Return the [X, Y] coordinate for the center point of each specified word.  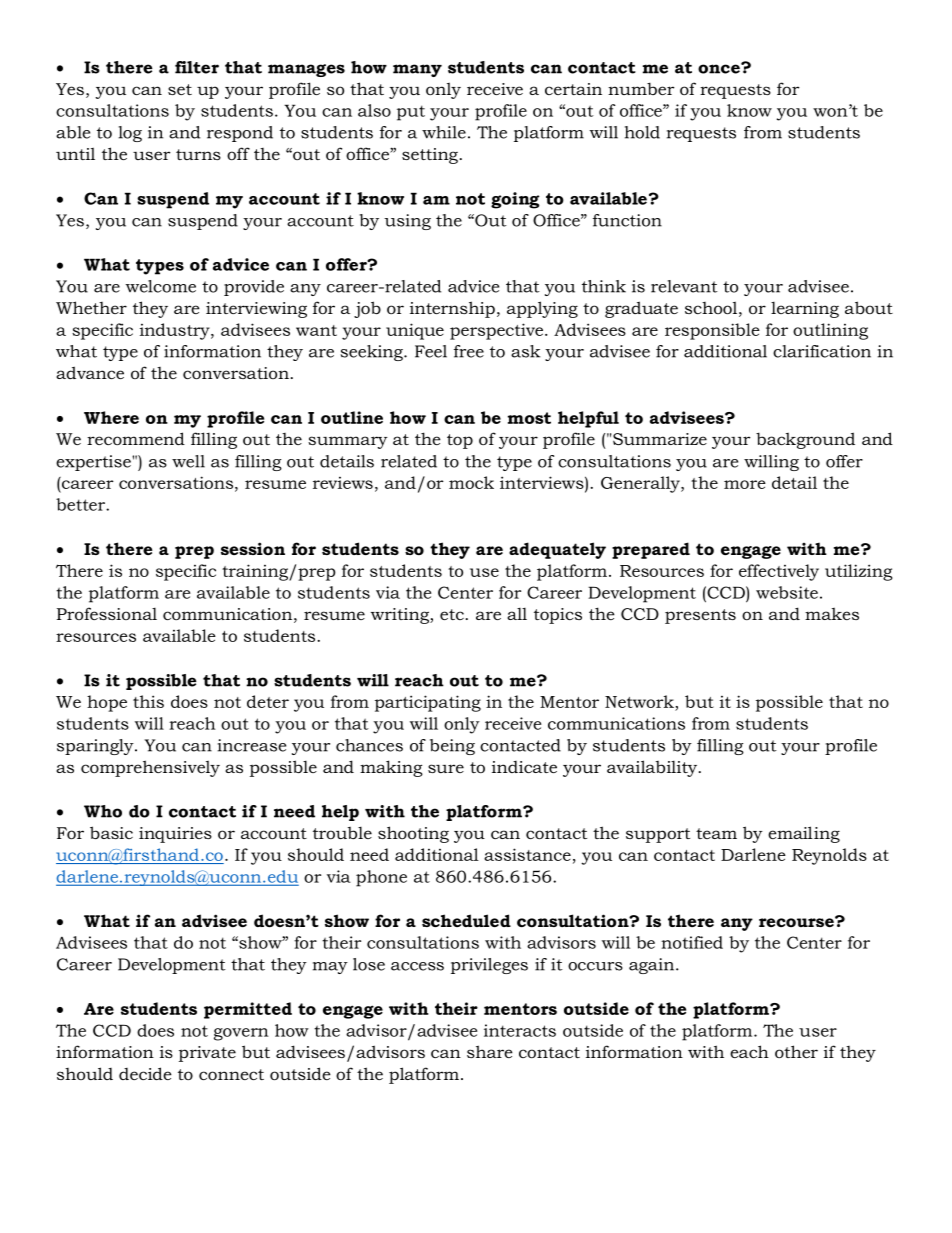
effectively [779, 572]
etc [452, 614]
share [490, 1051]
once [720, 68]
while [444, 132]
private [207, 1054]
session [253, 548]
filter [197, 67]
